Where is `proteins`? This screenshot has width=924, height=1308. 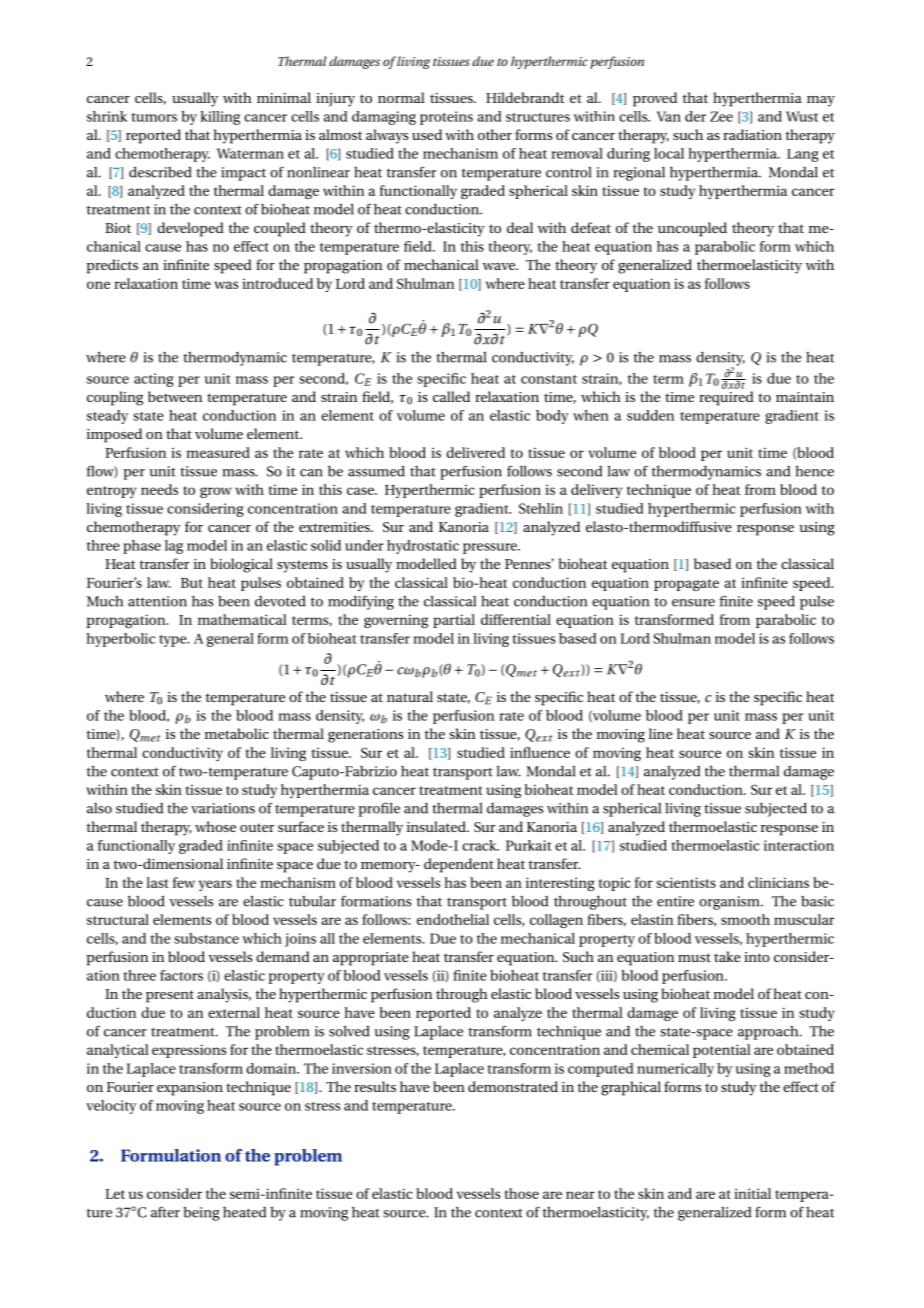
proteins is located at coordinates (446, 118).
